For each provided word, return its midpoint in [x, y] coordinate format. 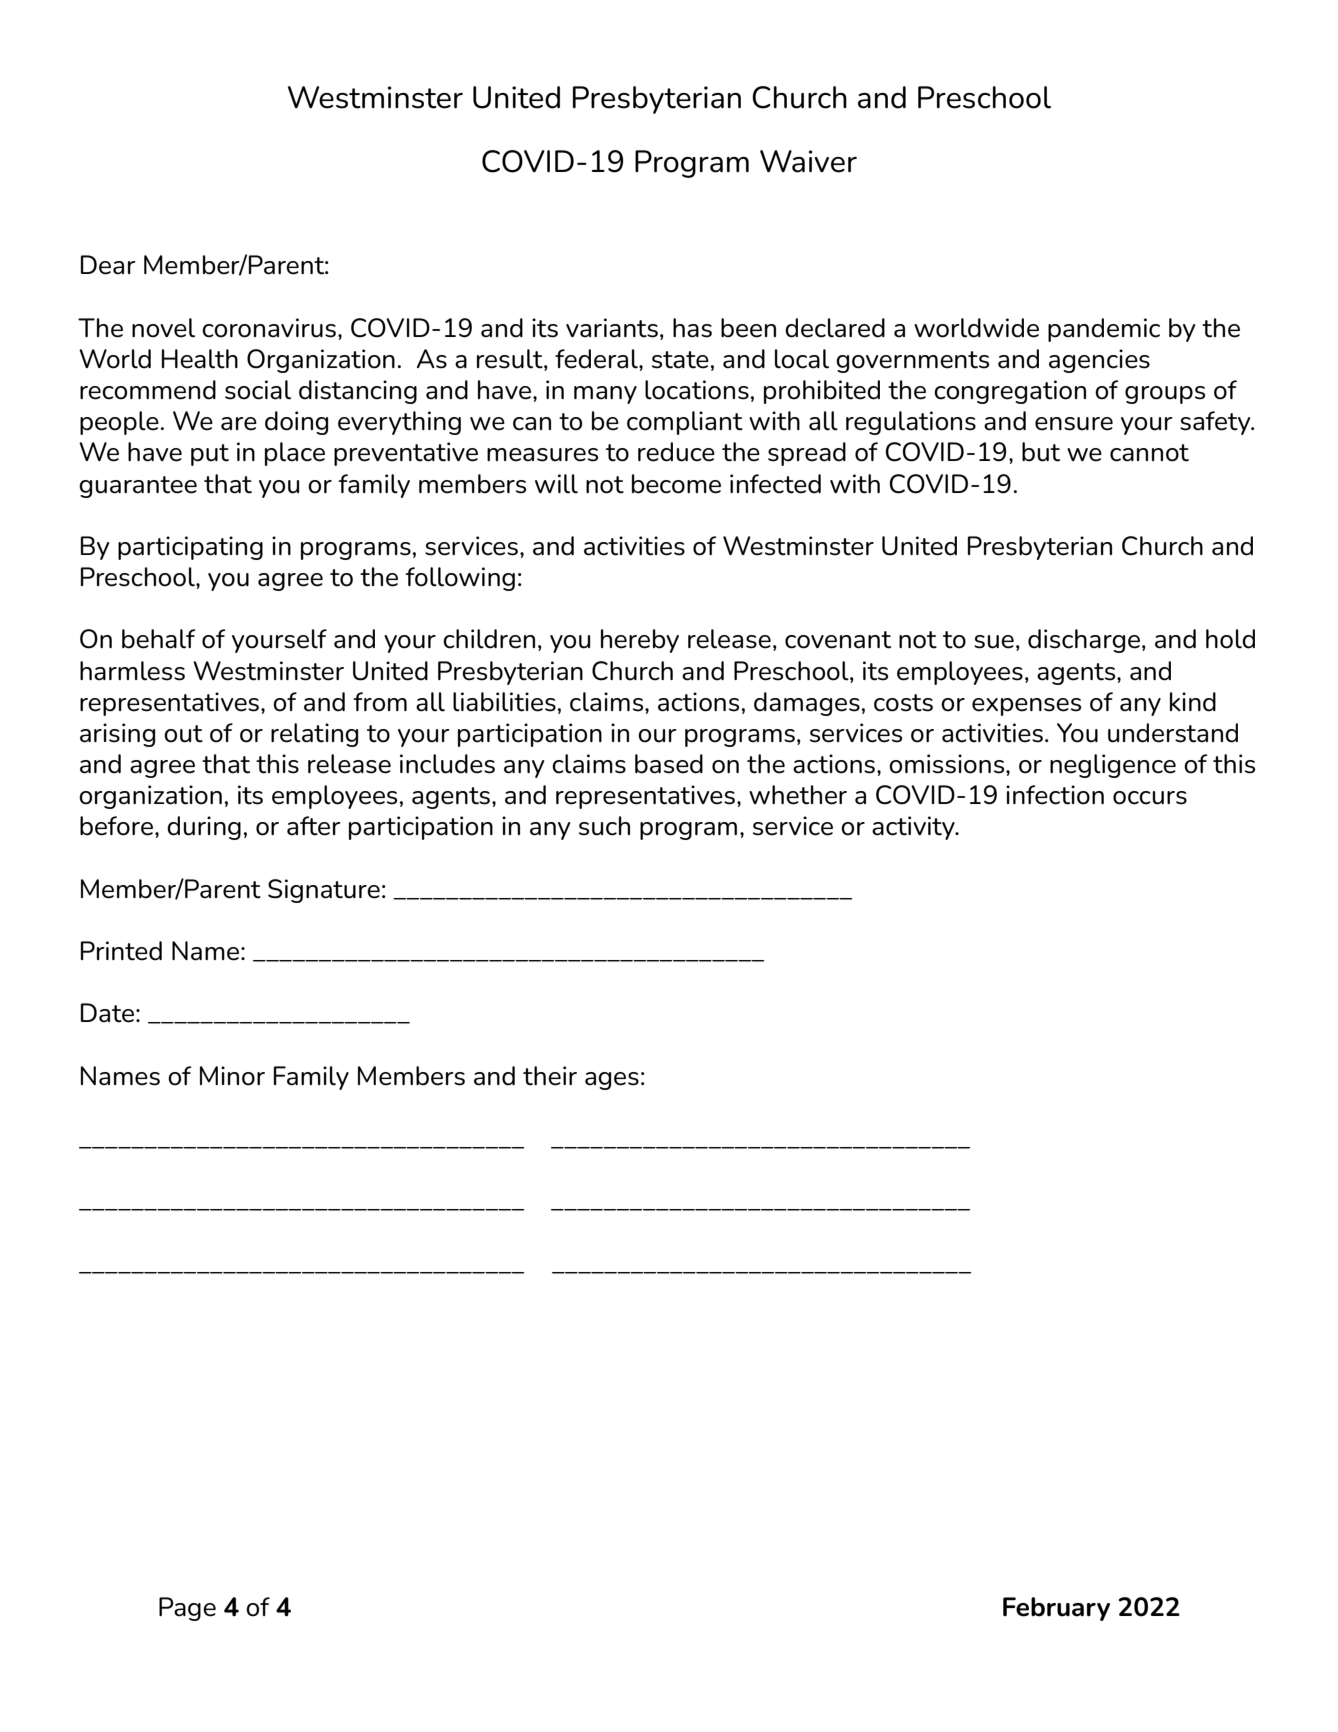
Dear [108, 265]
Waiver [808, 161]
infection [1055, 795]
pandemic [1104, 330]
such [604, 826]
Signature [324, 891]
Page [187, 1609]
